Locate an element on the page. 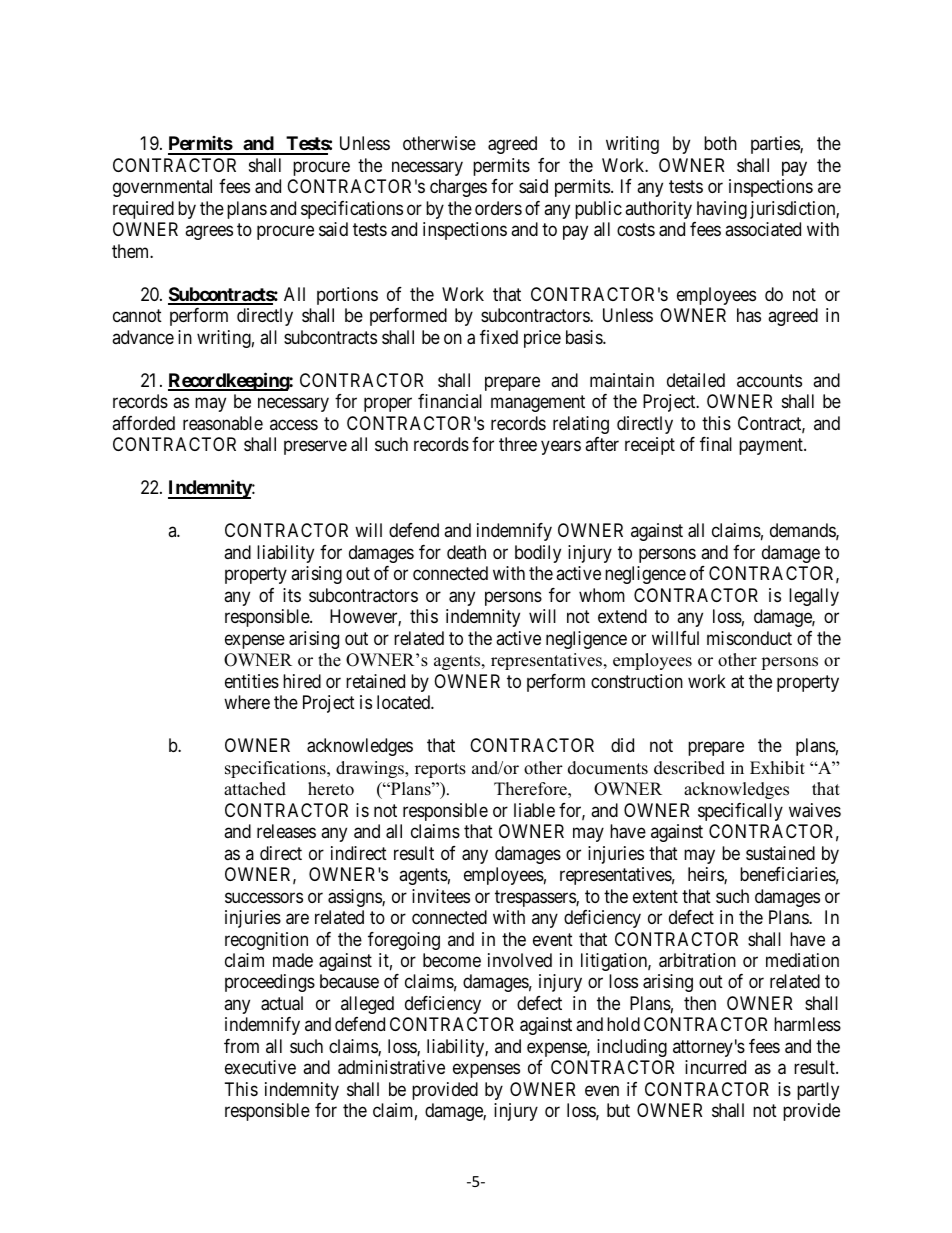 The width and height of the page is (952, 1233). reports is located at coordinates (440, 770).
